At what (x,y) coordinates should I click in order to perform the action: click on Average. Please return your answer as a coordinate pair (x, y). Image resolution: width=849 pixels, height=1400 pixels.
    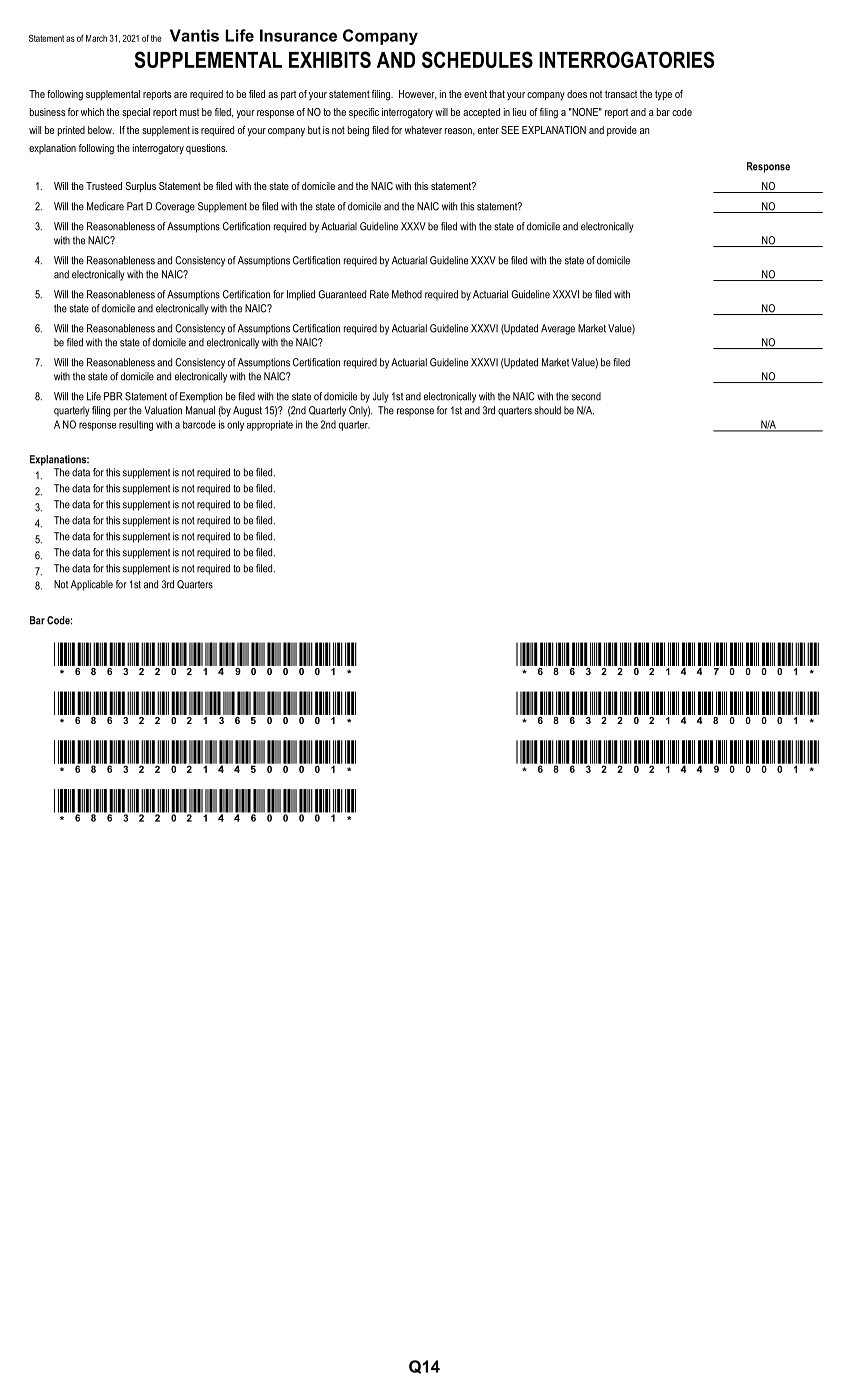
    Looking at the image, I should click on (558, 329).
